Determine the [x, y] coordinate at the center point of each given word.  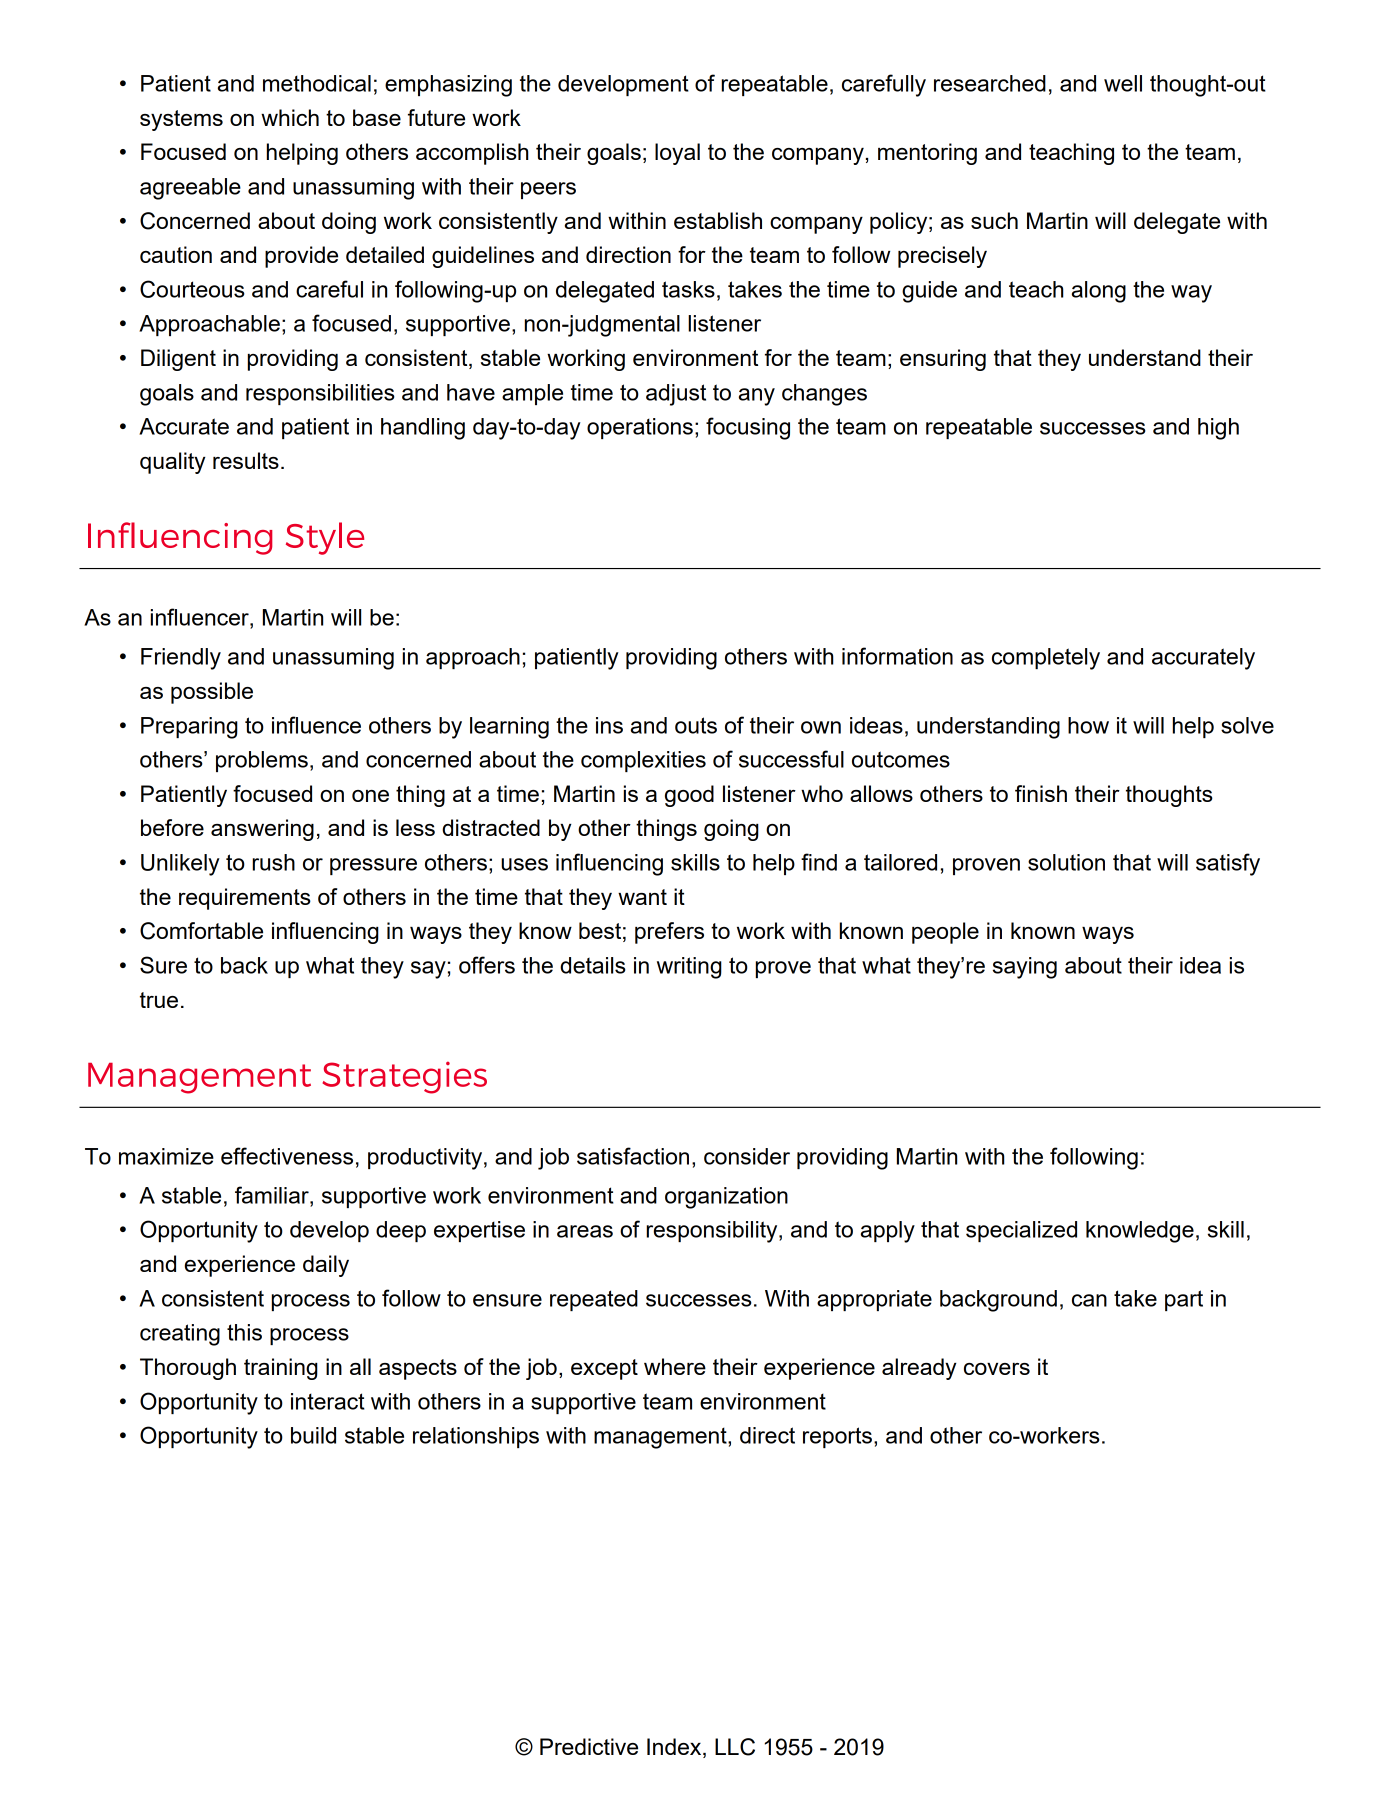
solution [1066, 862]
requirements [245, 899]
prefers [669, 933]
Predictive [589, 1746]
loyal [677, 154]
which [290, 117]
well [1123, 83]
